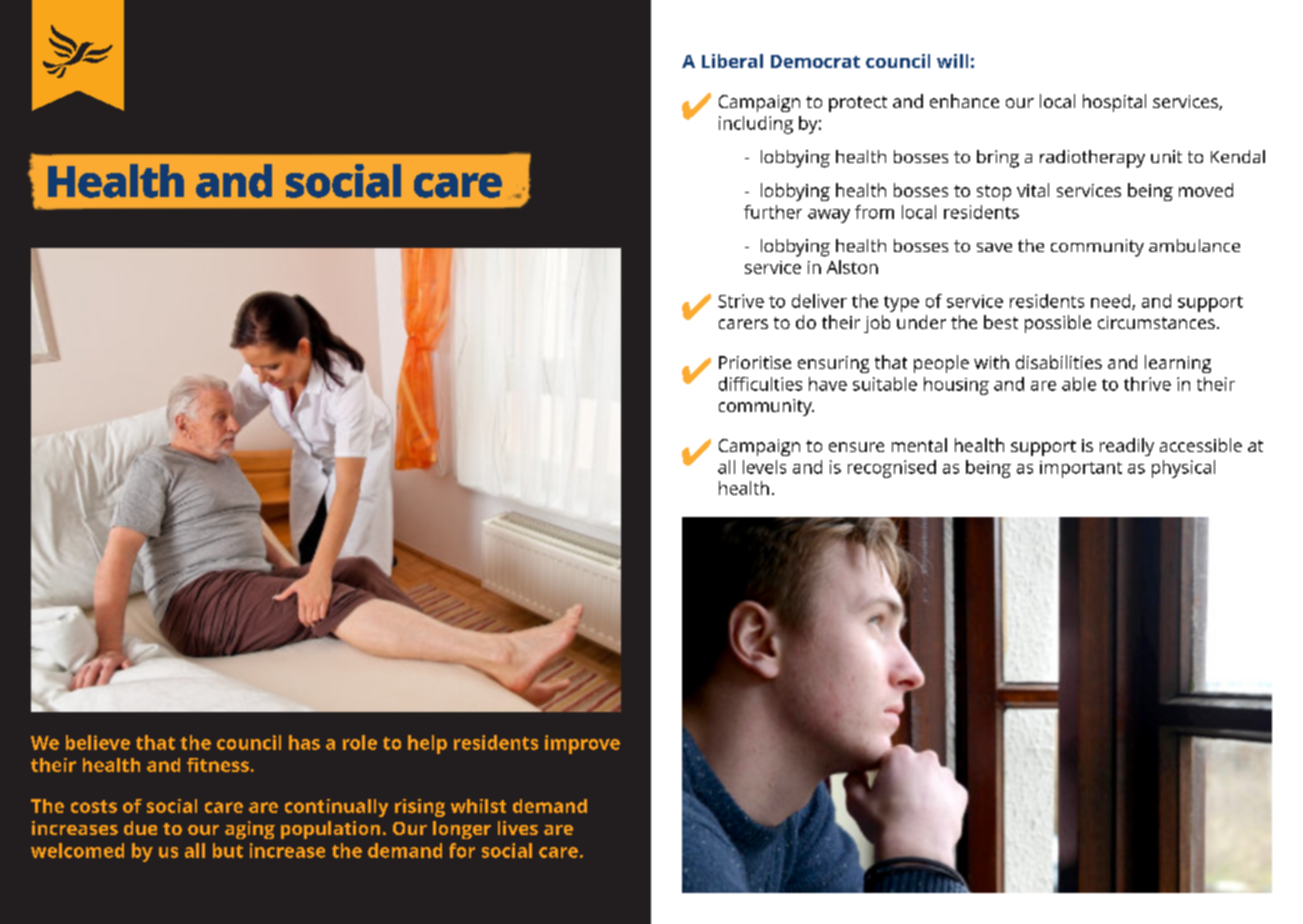 The image size is (1303, 924). What do you see at coordinates (741, 301) in the image?
I see `Strive` at bounding box center [741, 301].
